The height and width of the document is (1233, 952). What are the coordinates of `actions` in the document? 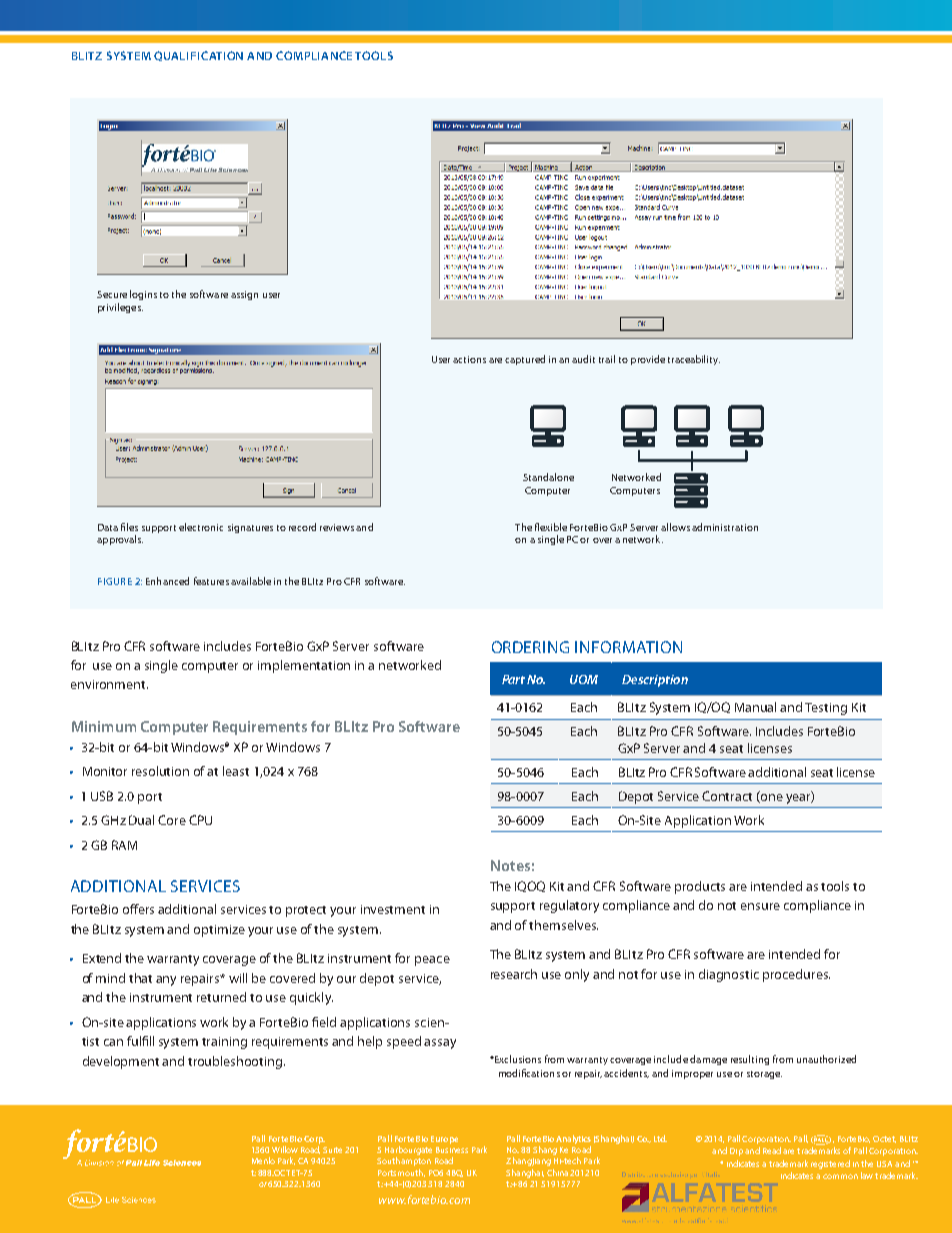 It's located at (469, 359).
